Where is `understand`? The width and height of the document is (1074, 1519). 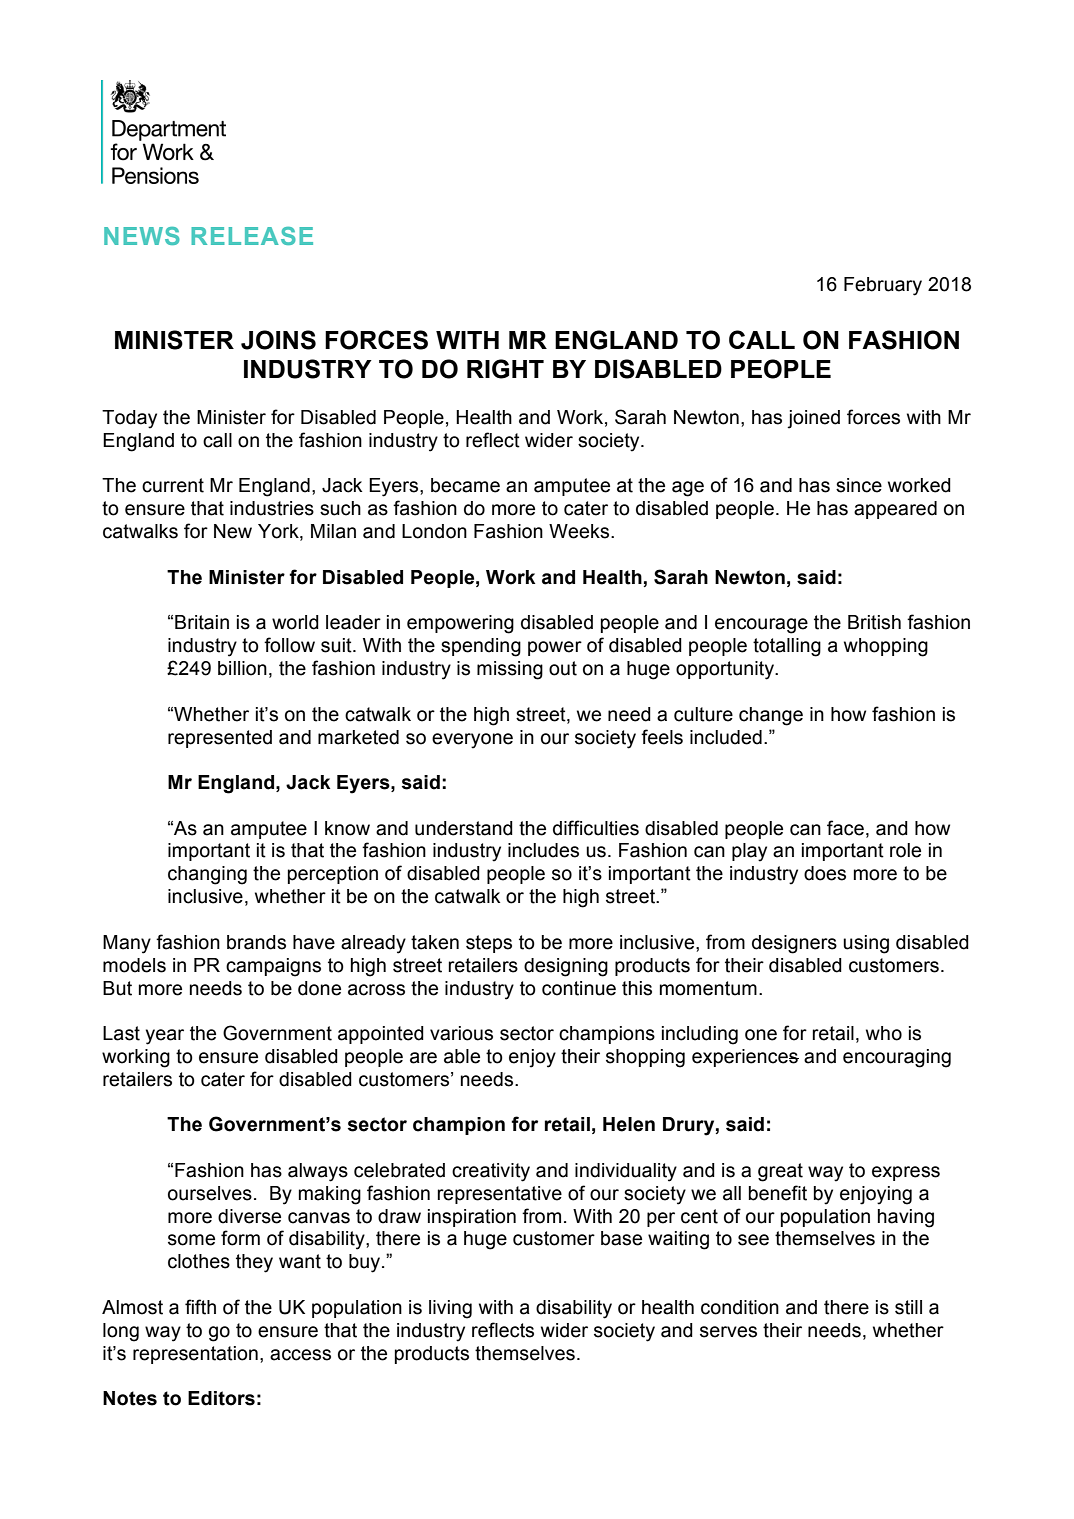
understand is located at coordinates (464, 828).
